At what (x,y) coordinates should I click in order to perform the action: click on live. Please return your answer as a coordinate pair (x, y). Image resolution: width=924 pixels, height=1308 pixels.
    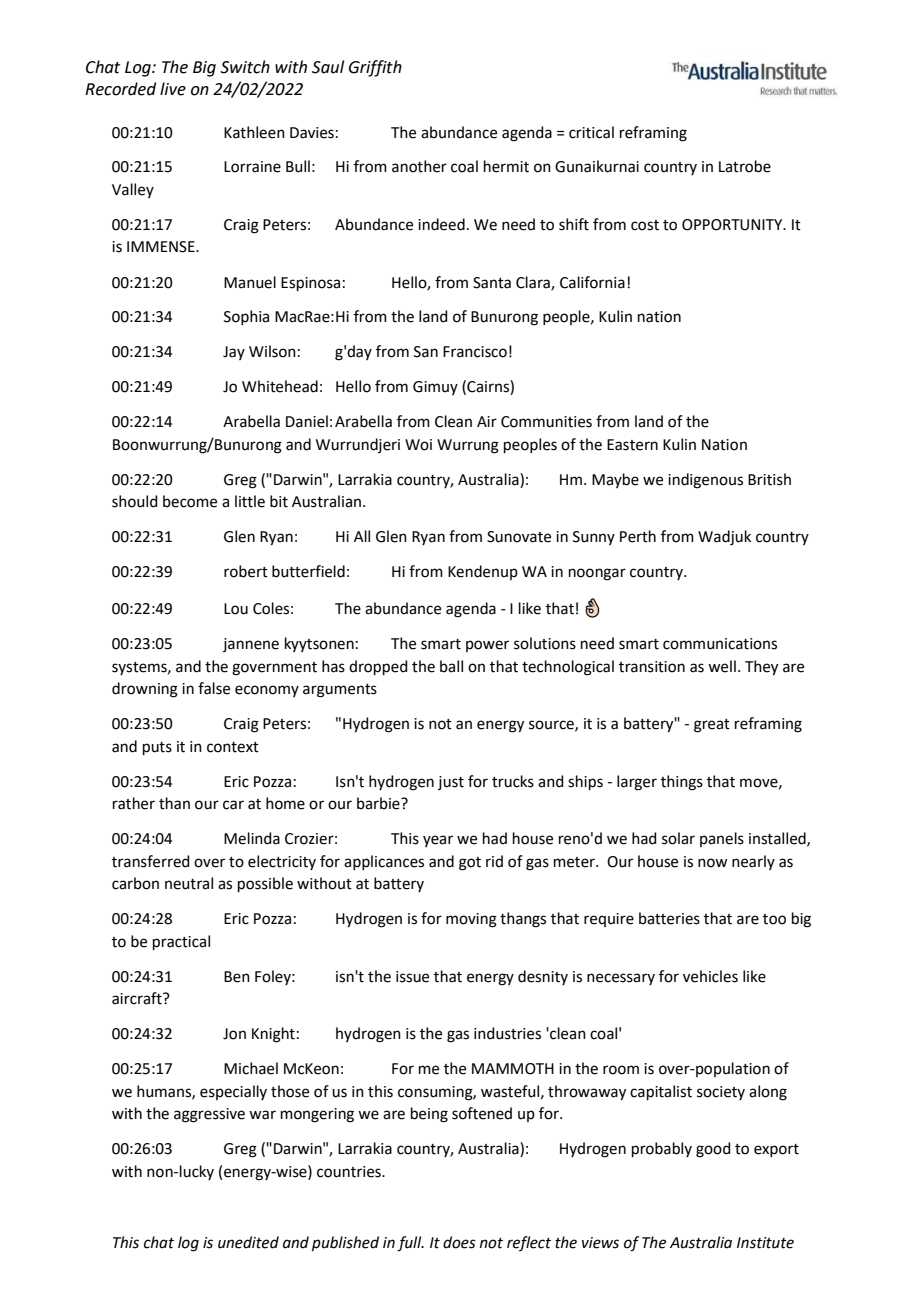
    Looking at the image, I should click on (173, 89).
